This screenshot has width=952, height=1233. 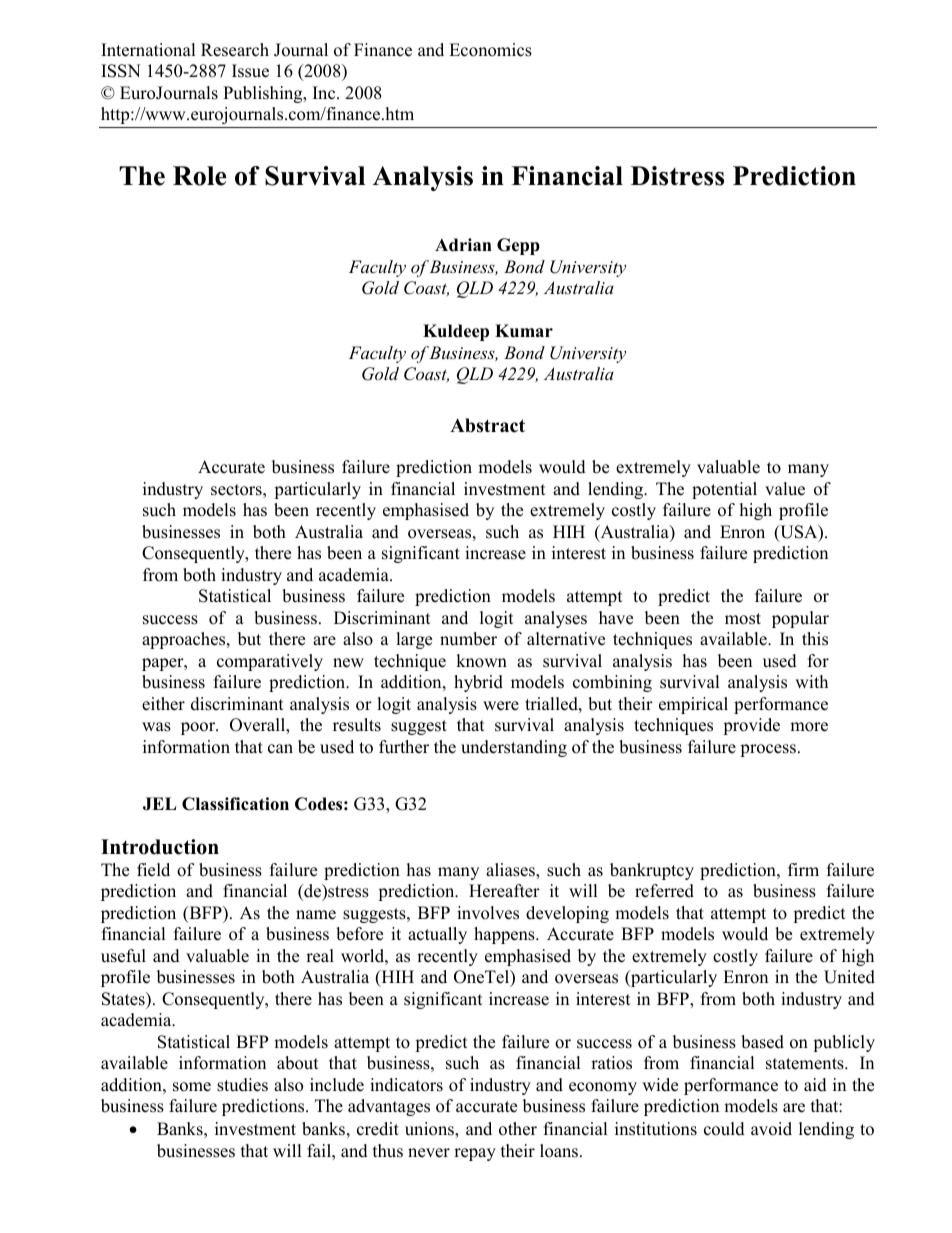 What do you see at coordinates (771, 1129) in the screenshot?
I see `avoid` at bounding box center [771, 1129].
